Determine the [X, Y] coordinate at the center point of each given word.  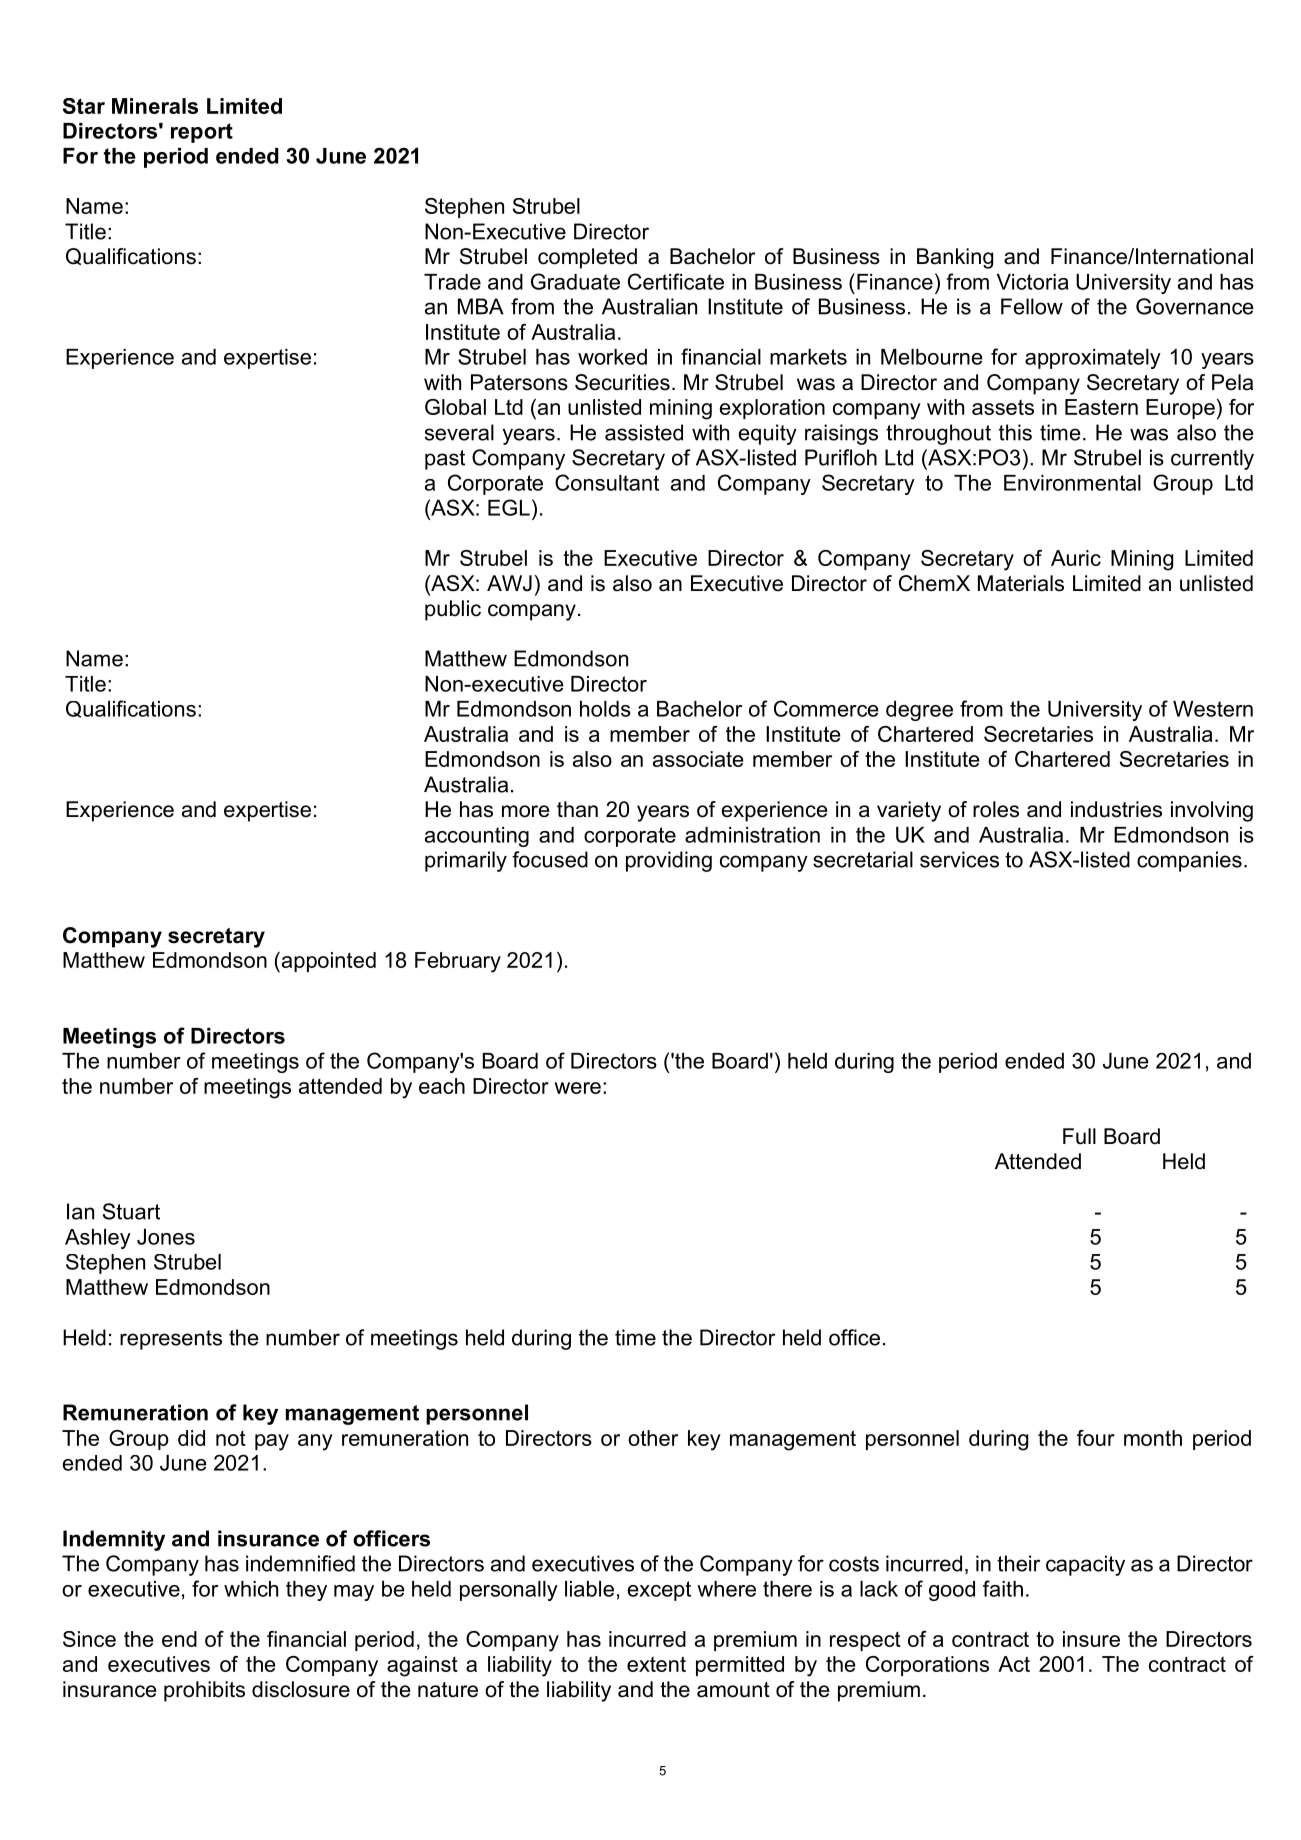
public [453, 610]
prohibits [204, 1691]
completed [587, 258]
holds [605, 709]
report [202, 133]
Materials [1021, 583]
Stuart [131, 1211]
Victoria [1032, 282]
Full [1079, 1136]
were [577, 1088]
